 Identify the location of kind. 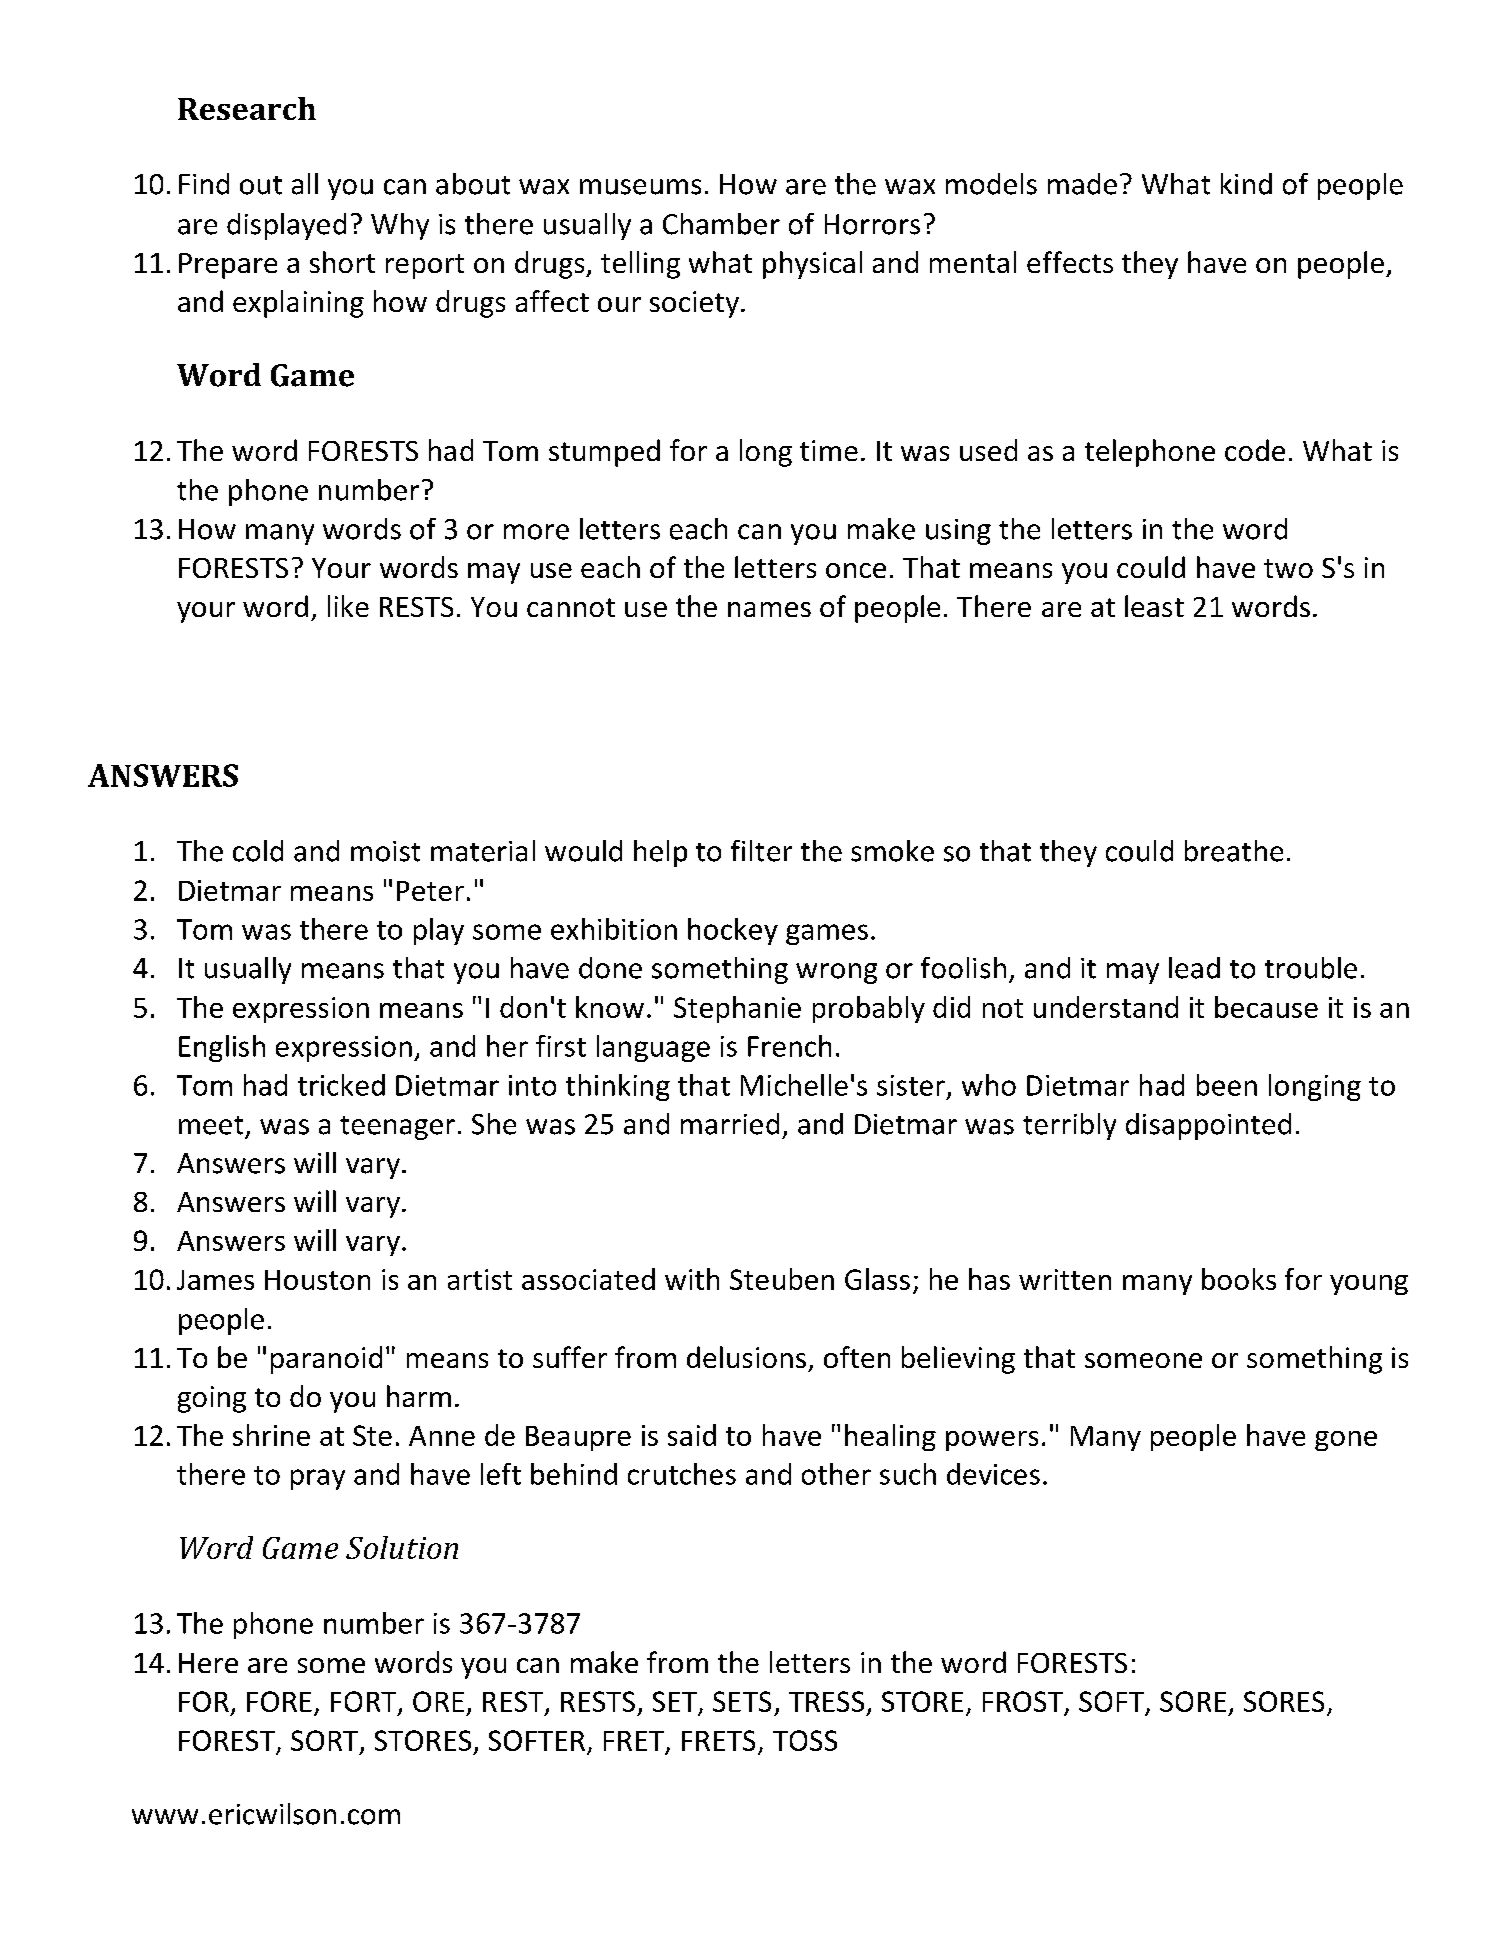
(1246, 184).
